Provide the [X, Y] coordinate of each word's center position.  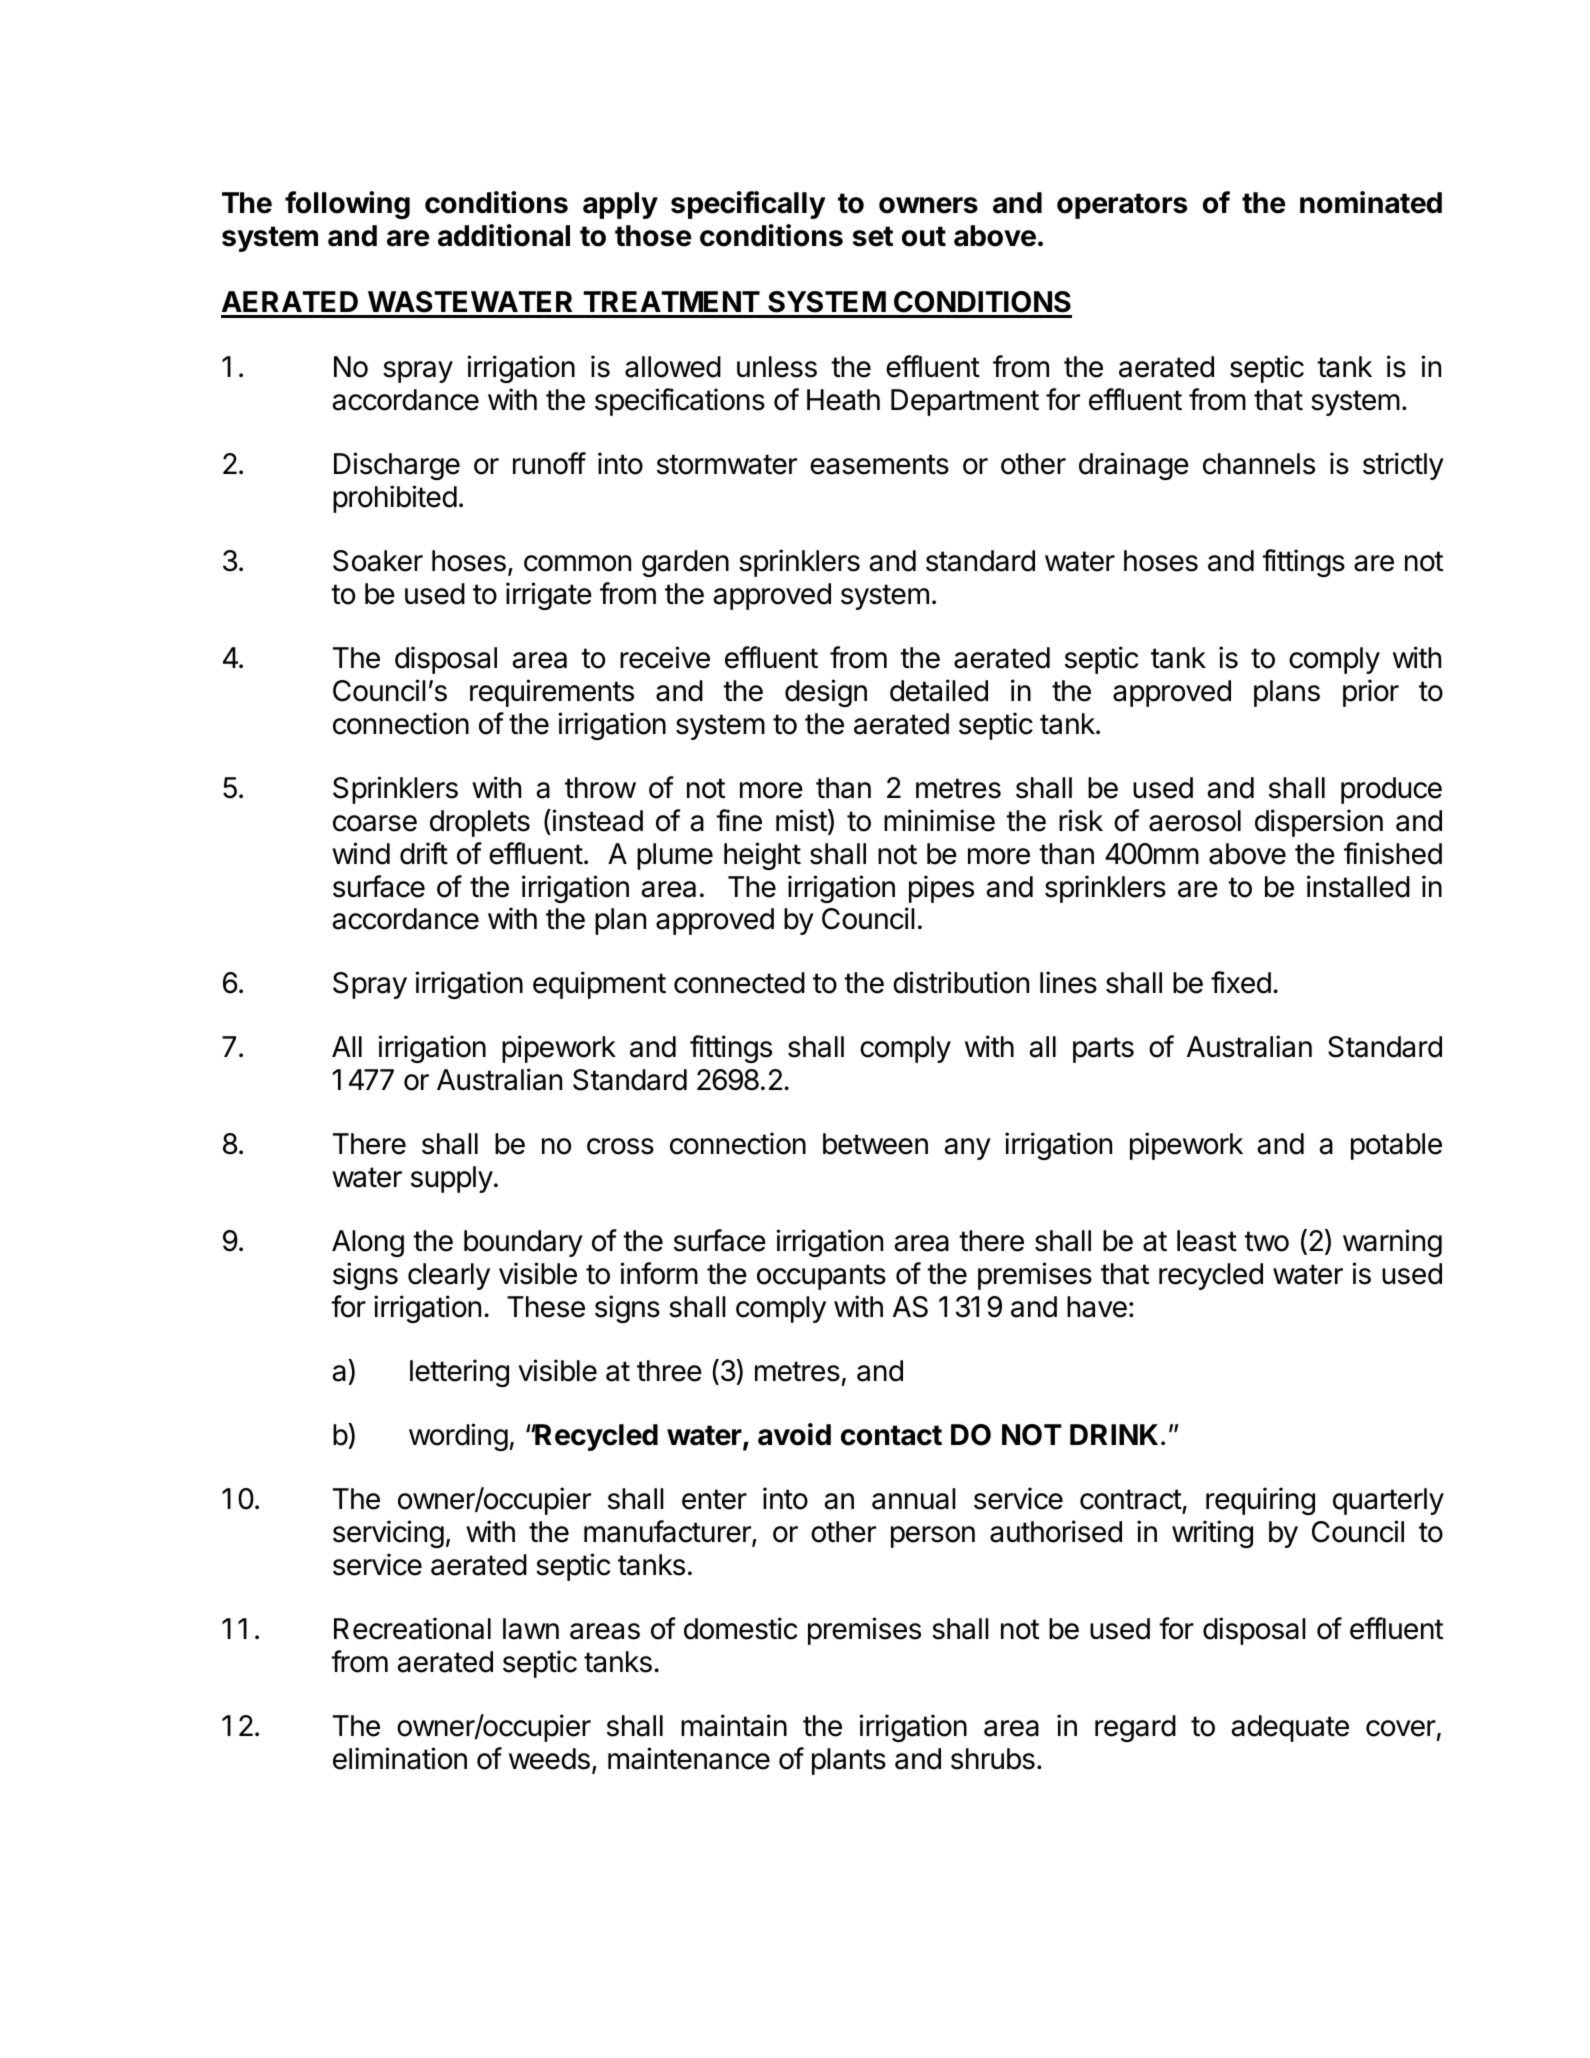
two [1266, 1241]
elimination [400, 1758]
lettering [459, 1373]
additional [504, 235]
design [826, 693]
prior [1371, 693]
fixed [1241, 982]
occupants [821, 1277]
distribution [961, 982]
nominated [1371, 202]
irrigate [549, 596]
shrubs [993, 1759]
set [873, 236]
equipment [599, 985]
